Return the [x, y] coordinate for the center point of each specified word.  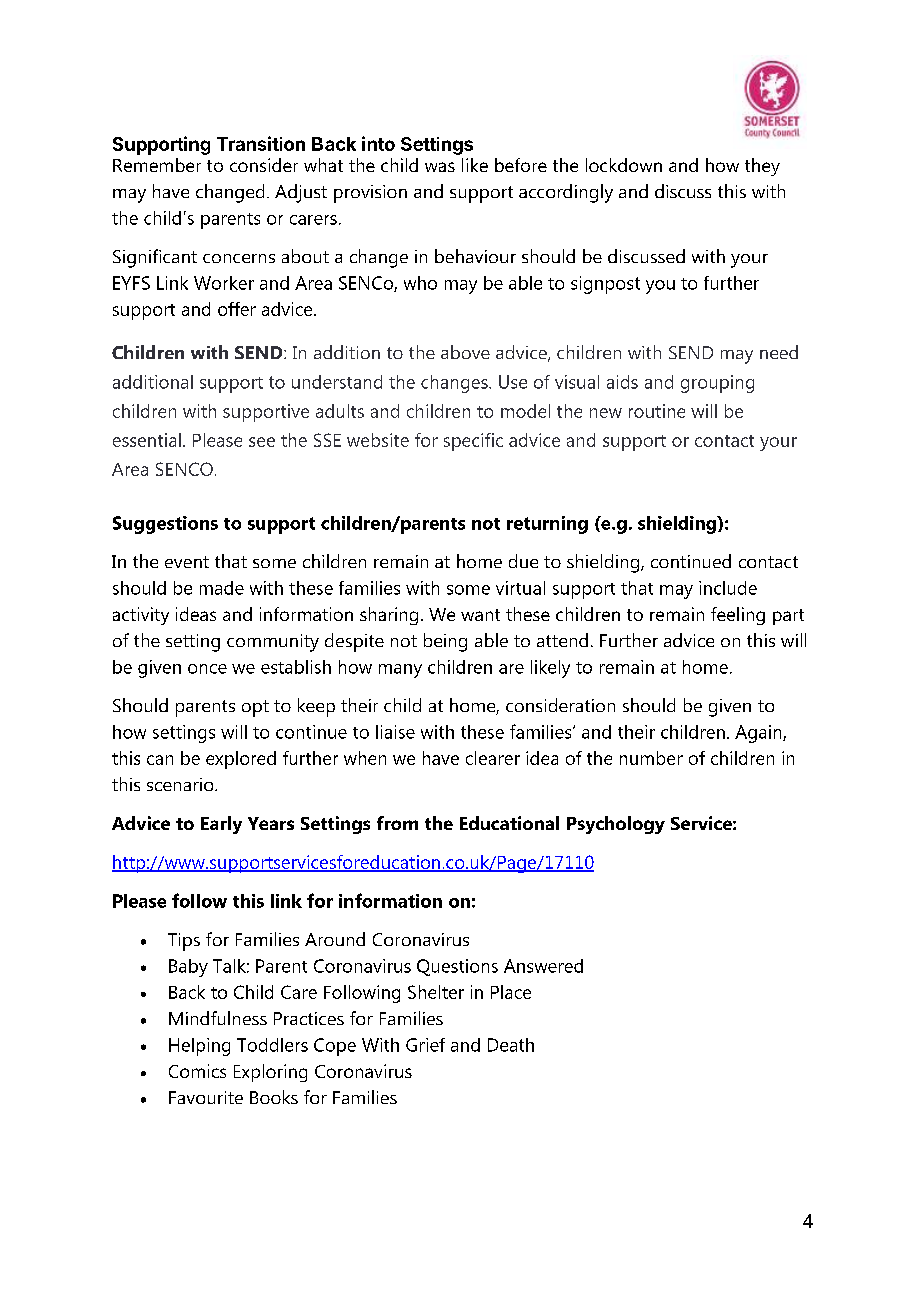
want [480, 615]
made [222, 588]
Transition [261, 143]
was [440, 167]
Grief [425, 1045]
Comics [197, 1071]
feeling [738, 616]
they [762, 167]
